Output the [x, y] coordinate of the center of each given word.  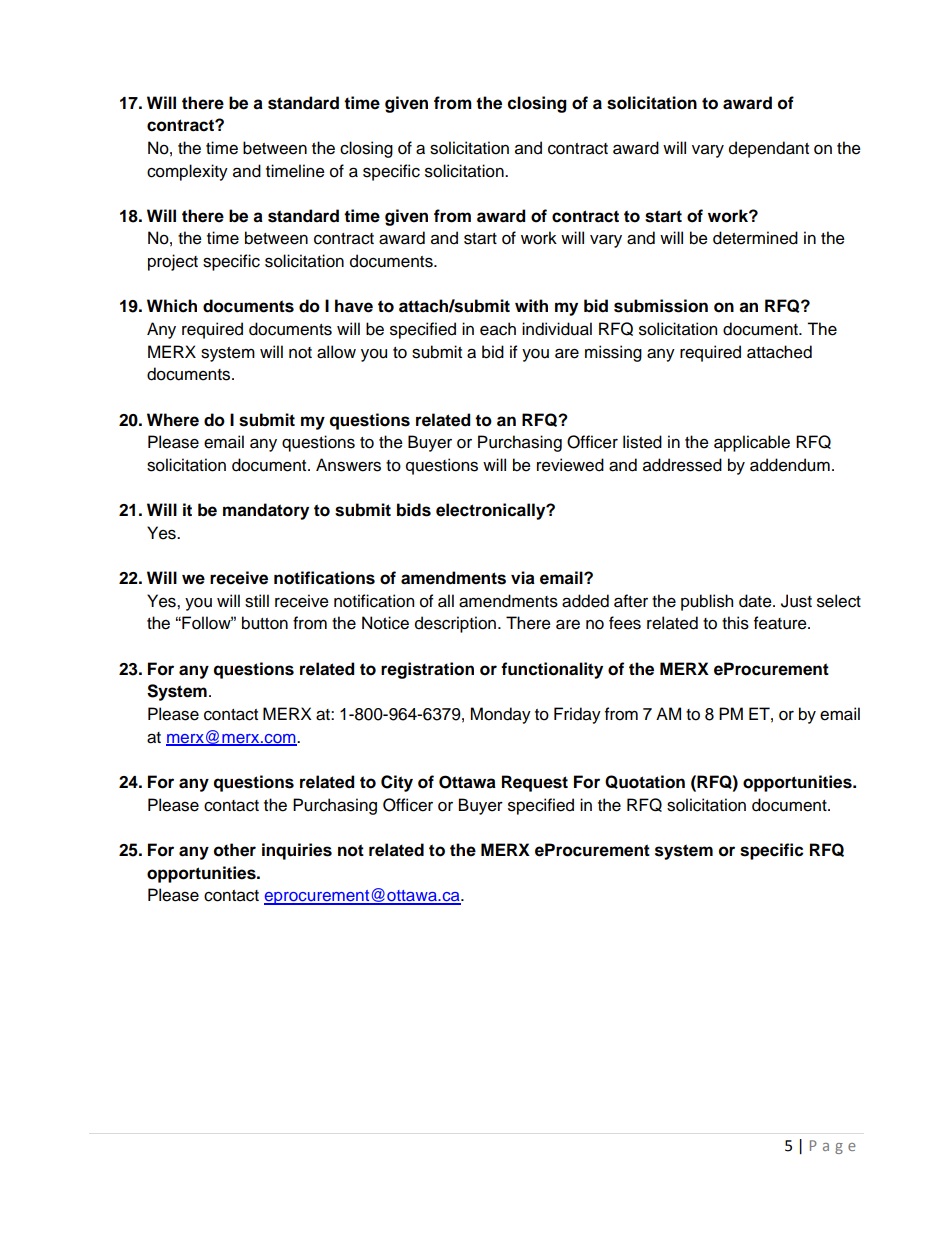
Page [833, 1147]
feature [781, 623]
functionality [552, 670]
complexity [187, 172]
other [235, 850]
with [531, 305]
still [257, 601]
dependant [769, 149]
